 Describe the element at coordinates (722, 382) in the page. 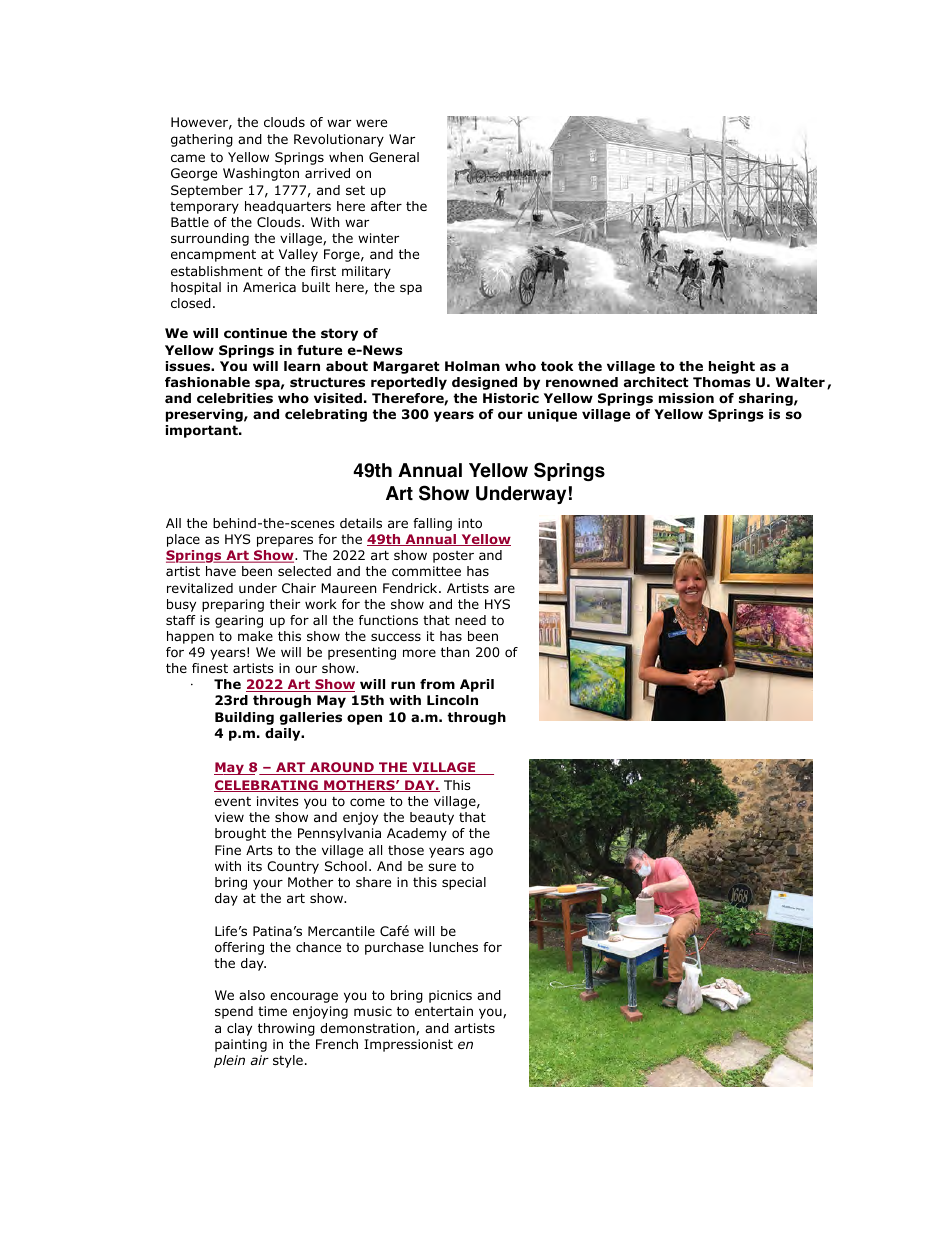

I see `Thomas` at that location.
